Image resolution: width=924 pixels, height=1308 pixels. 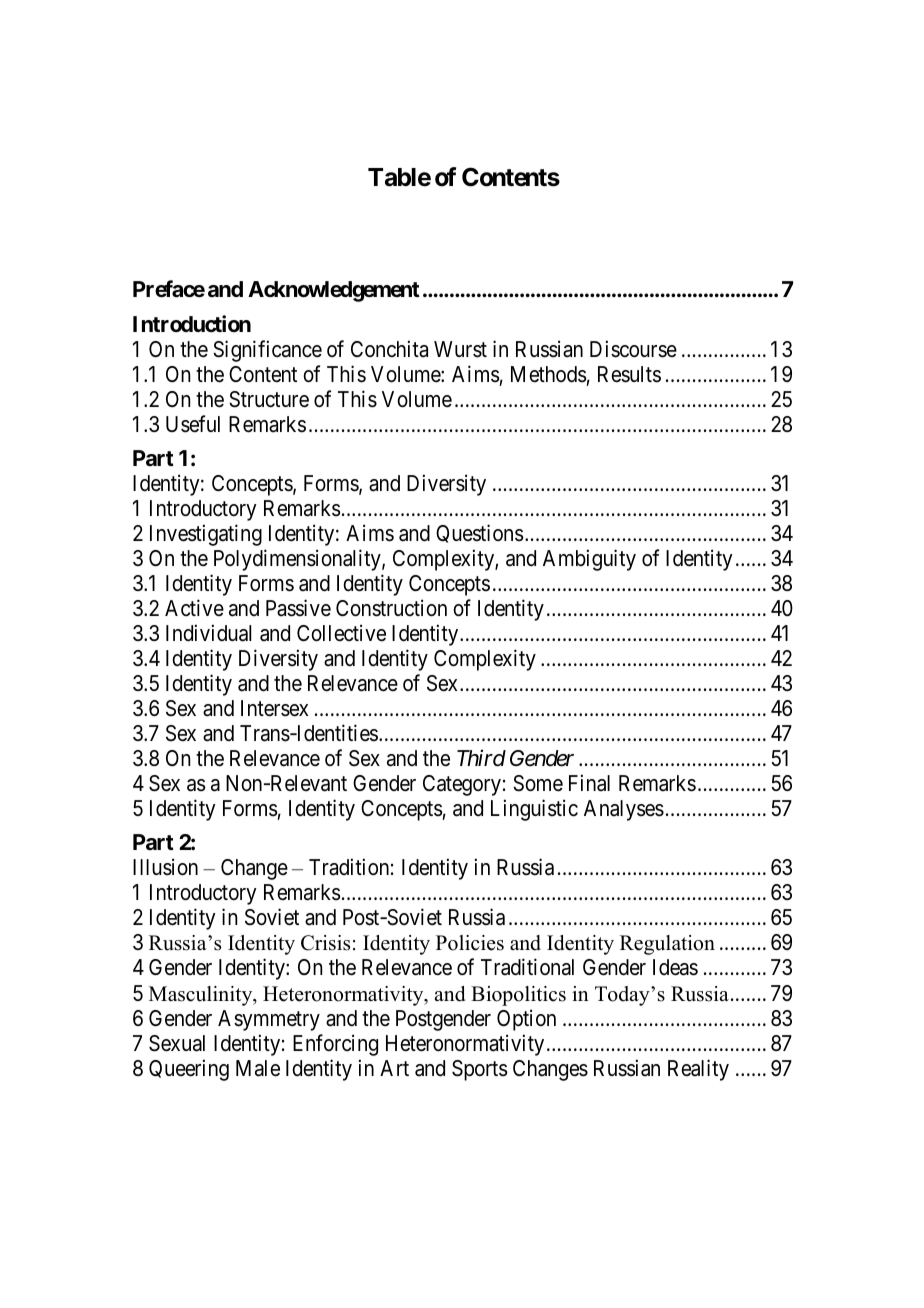 I want to click on Wurst, so click(x=460, y=349).
